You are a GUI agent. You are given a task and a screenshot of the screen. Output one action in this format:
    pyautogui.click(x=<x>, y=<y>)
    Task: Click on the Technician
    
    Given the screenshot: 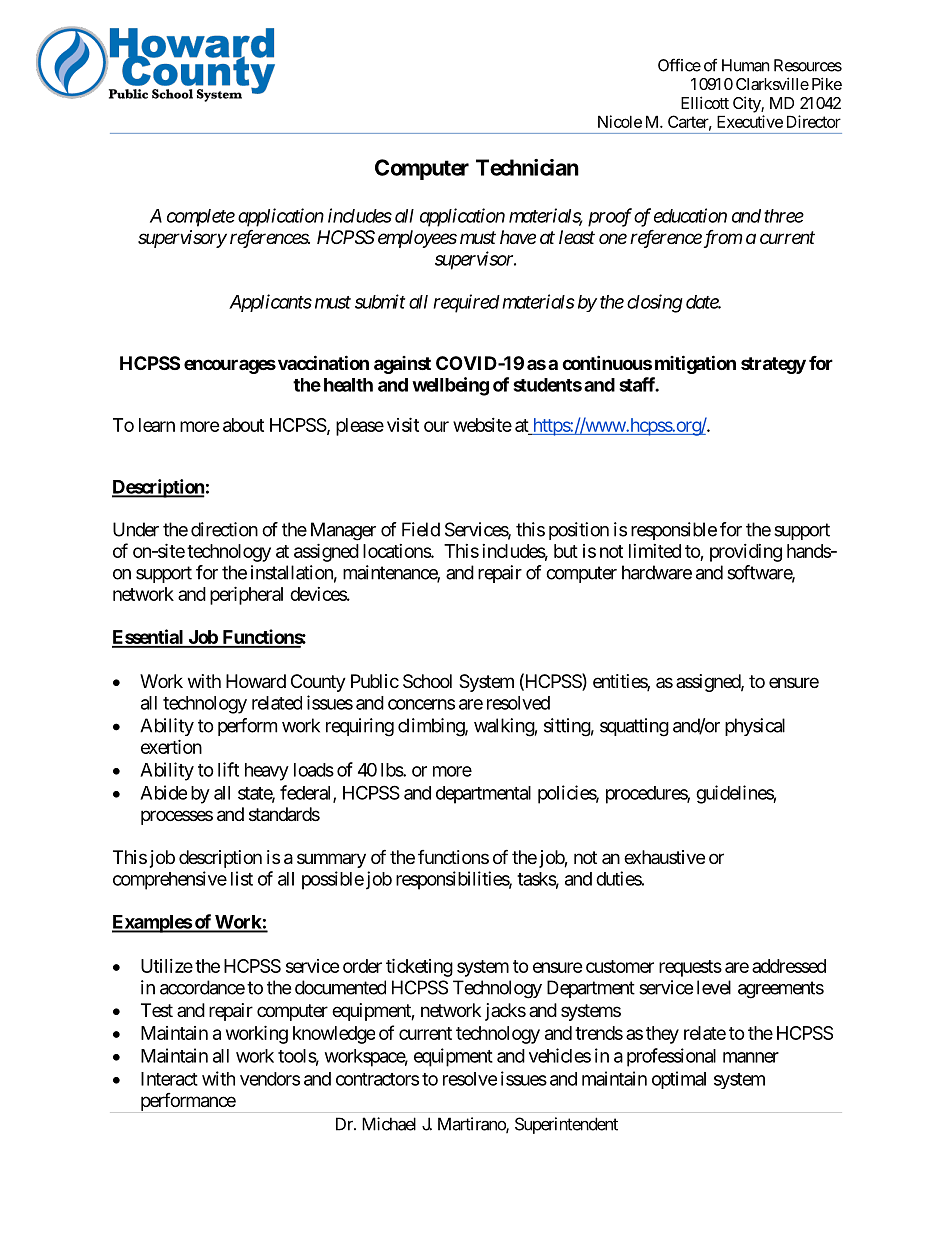 What is the action you would take?
    pyautogui.click(x=527, y=167)
